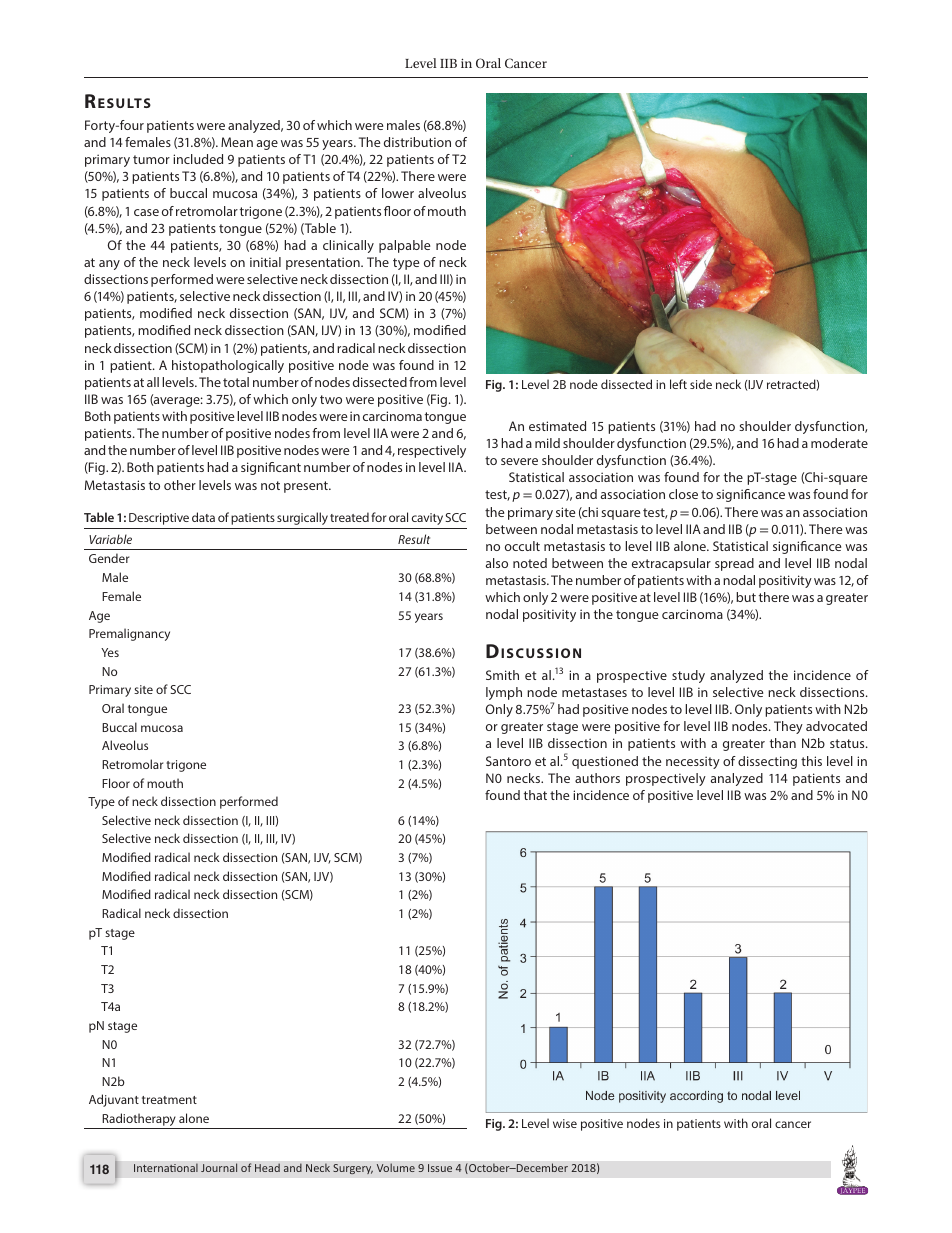 Image resolution: width=952 pixels, height=1233 pixels. What do you see at coordinates (678, 384) in the document?
I see `left` at bounding box center [678, 384].
